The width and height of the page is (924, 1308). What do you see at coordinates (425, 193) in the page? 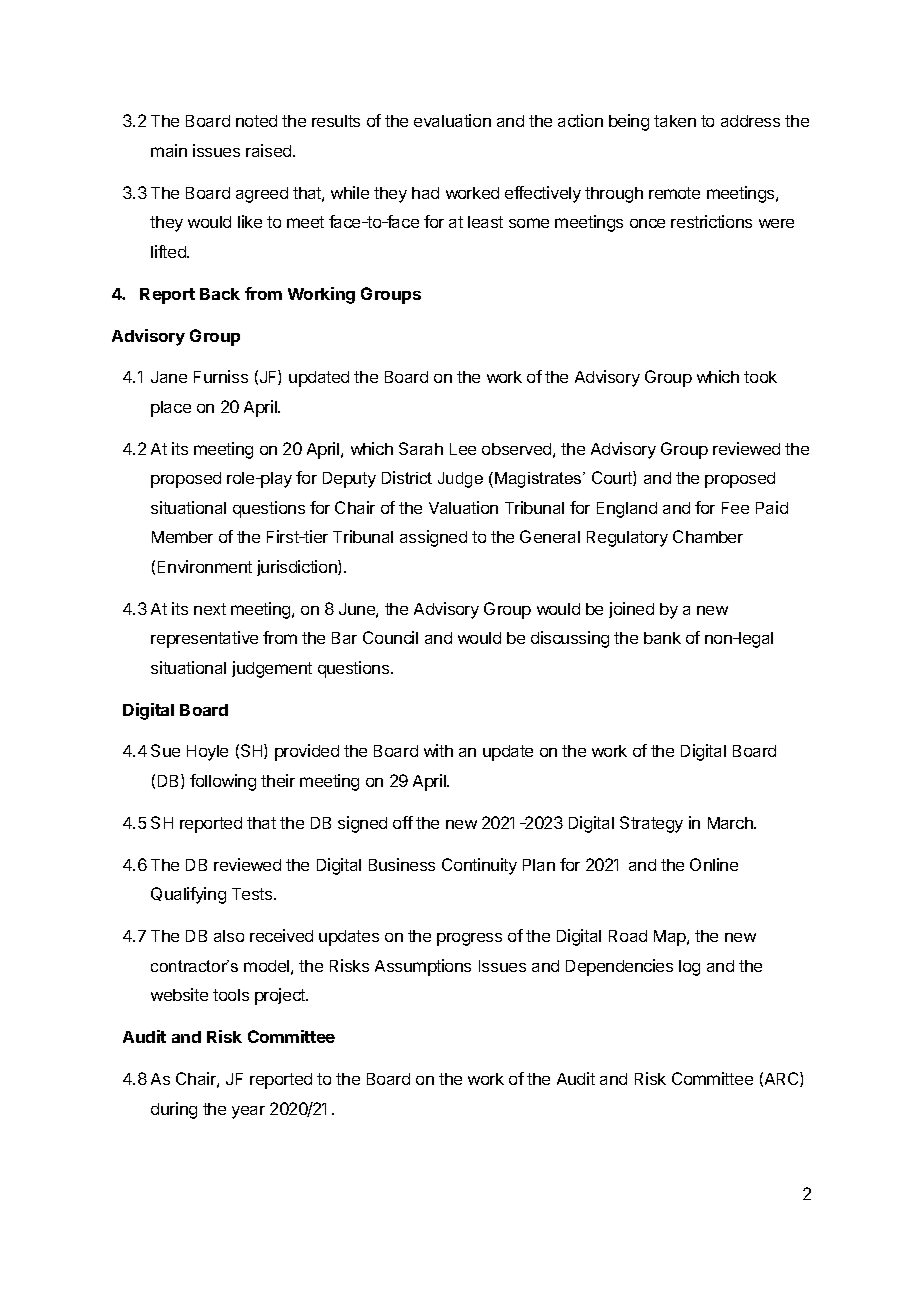
I see `had` at bounding box center [425, 193].
